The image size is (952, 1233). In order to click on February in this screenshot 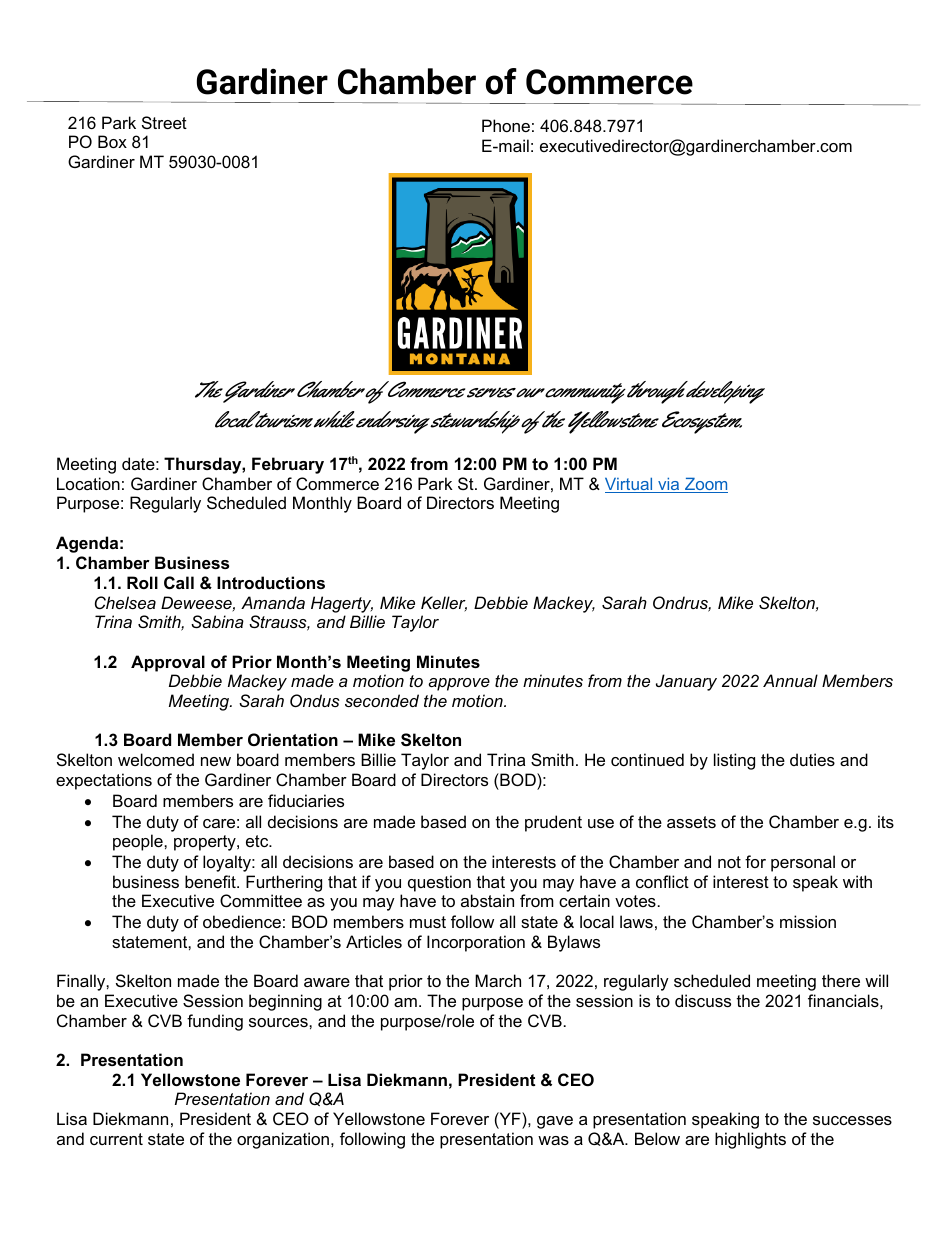, I will do `click(288, 465)`.
